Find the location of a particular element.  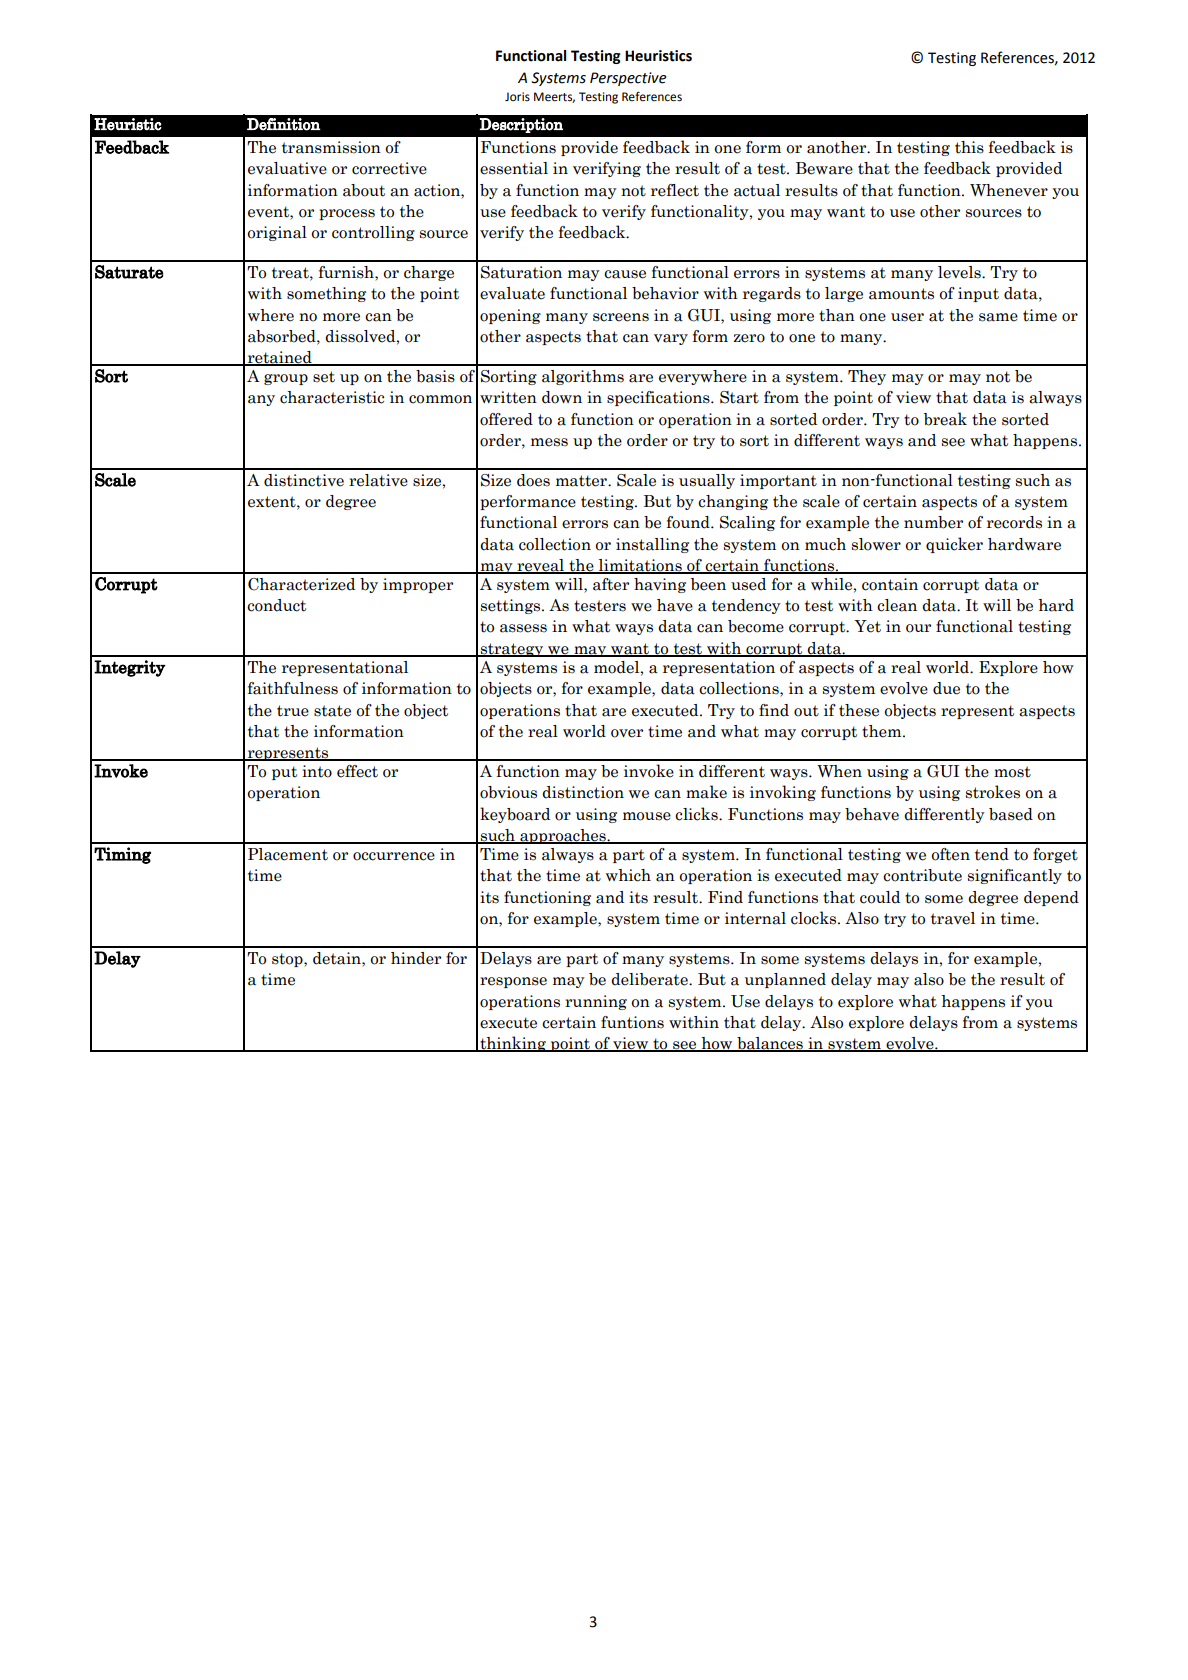

input is located at coordinates (978, 294).
